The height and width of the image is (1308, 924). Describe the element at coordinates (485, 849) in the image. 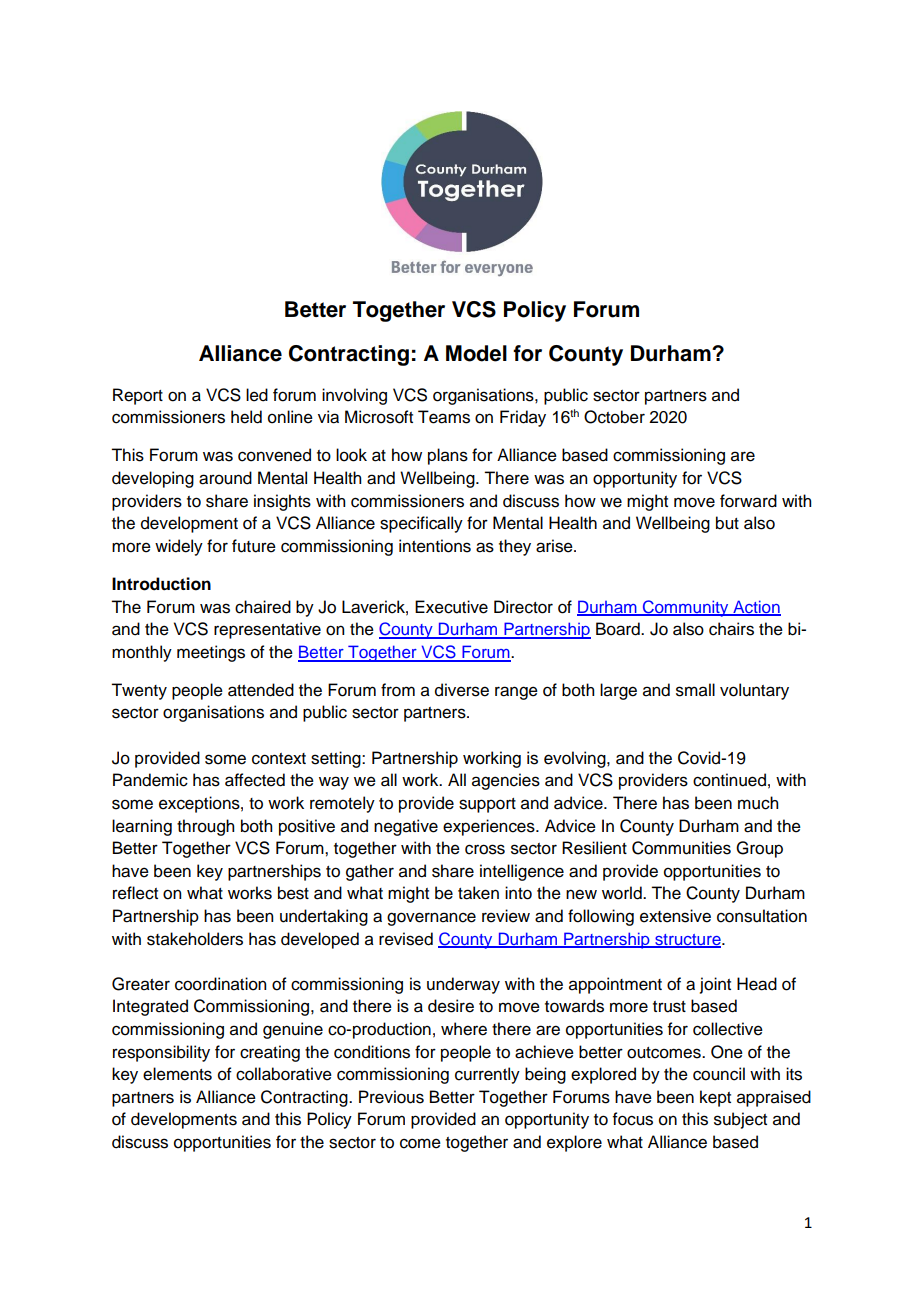

I see `cross` at that location.
